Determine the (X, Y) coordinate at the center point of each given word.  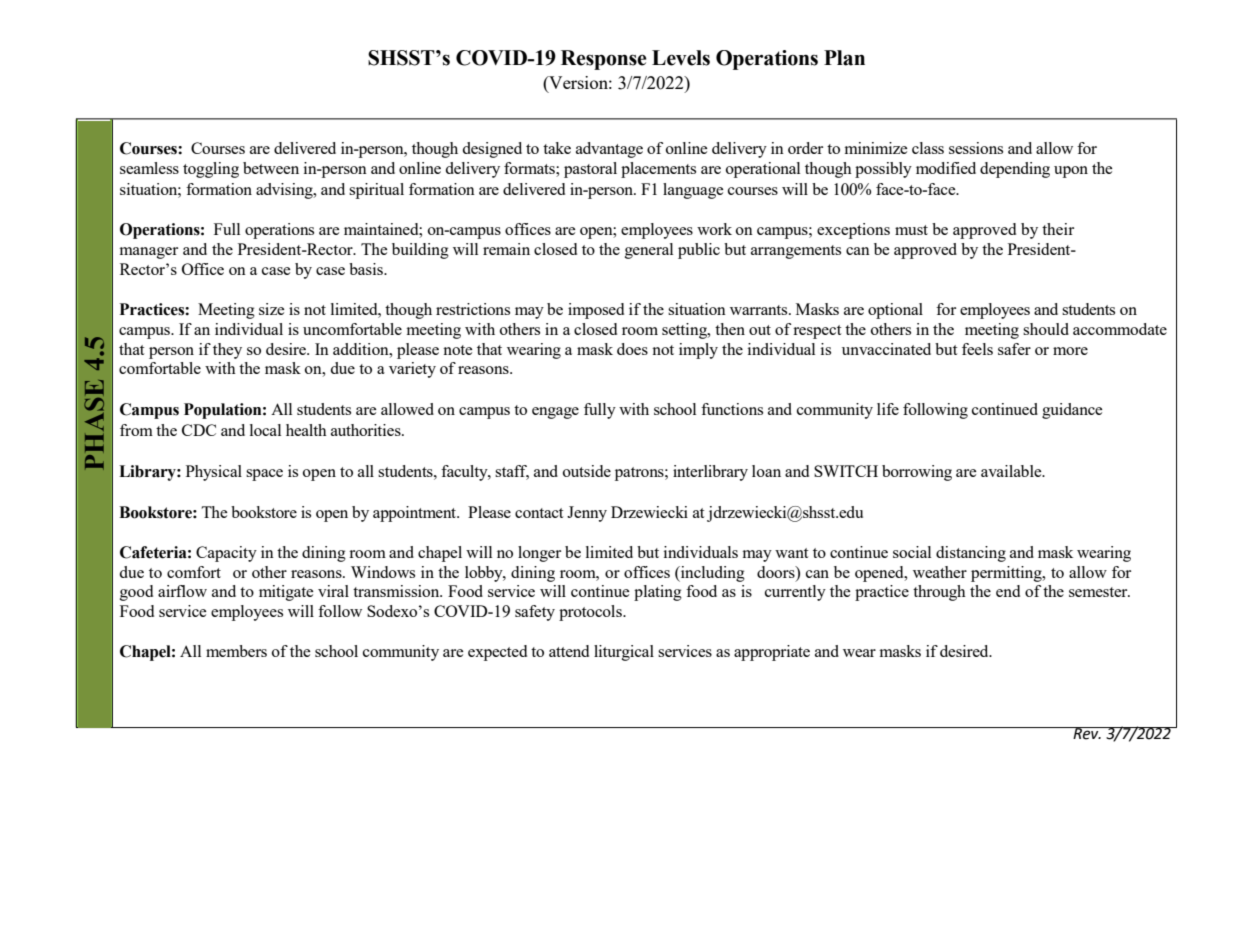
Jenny (587, 514)
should (1046, 329)
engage (555, 413)
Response (604, 60)
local (265, 430)
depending (1015, 170)
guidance (1072, 411)
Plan (844, 58)
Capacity (226, 554)
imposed (596, 311)
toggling (211, 170)
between (271, 168)
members (236, 651)
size (272, 309)
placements (658, 170)
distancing (971, 554)
